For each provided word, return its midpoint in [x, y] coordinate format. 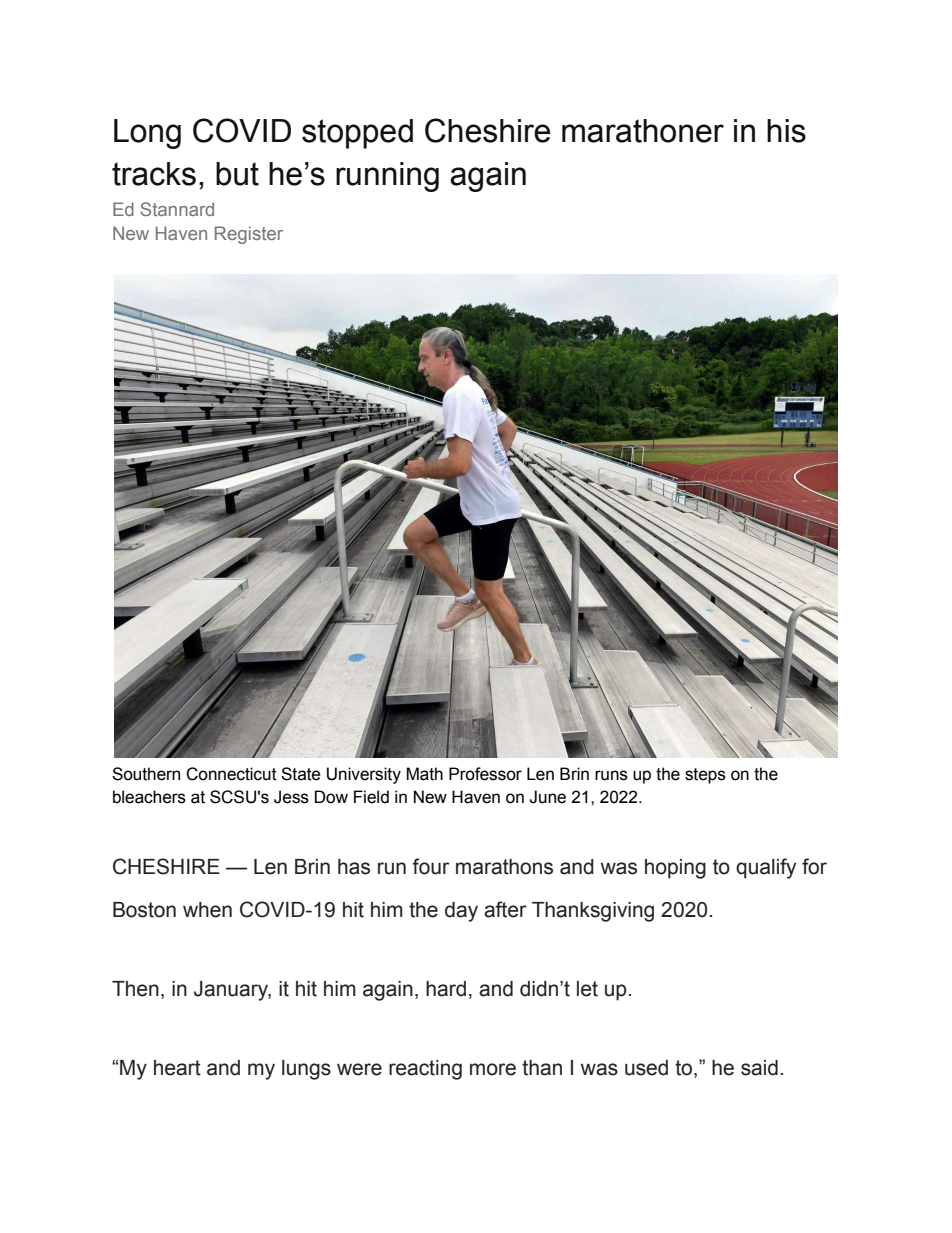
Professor [485, 774]
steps [705, 776]
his [786, 131]
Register [249, 235]
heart [177, 1068]
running [387, 177]
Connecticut [231, 774]
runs [611, 775]
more [493, 1069]
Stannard [177, 209]
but [237, 174]
